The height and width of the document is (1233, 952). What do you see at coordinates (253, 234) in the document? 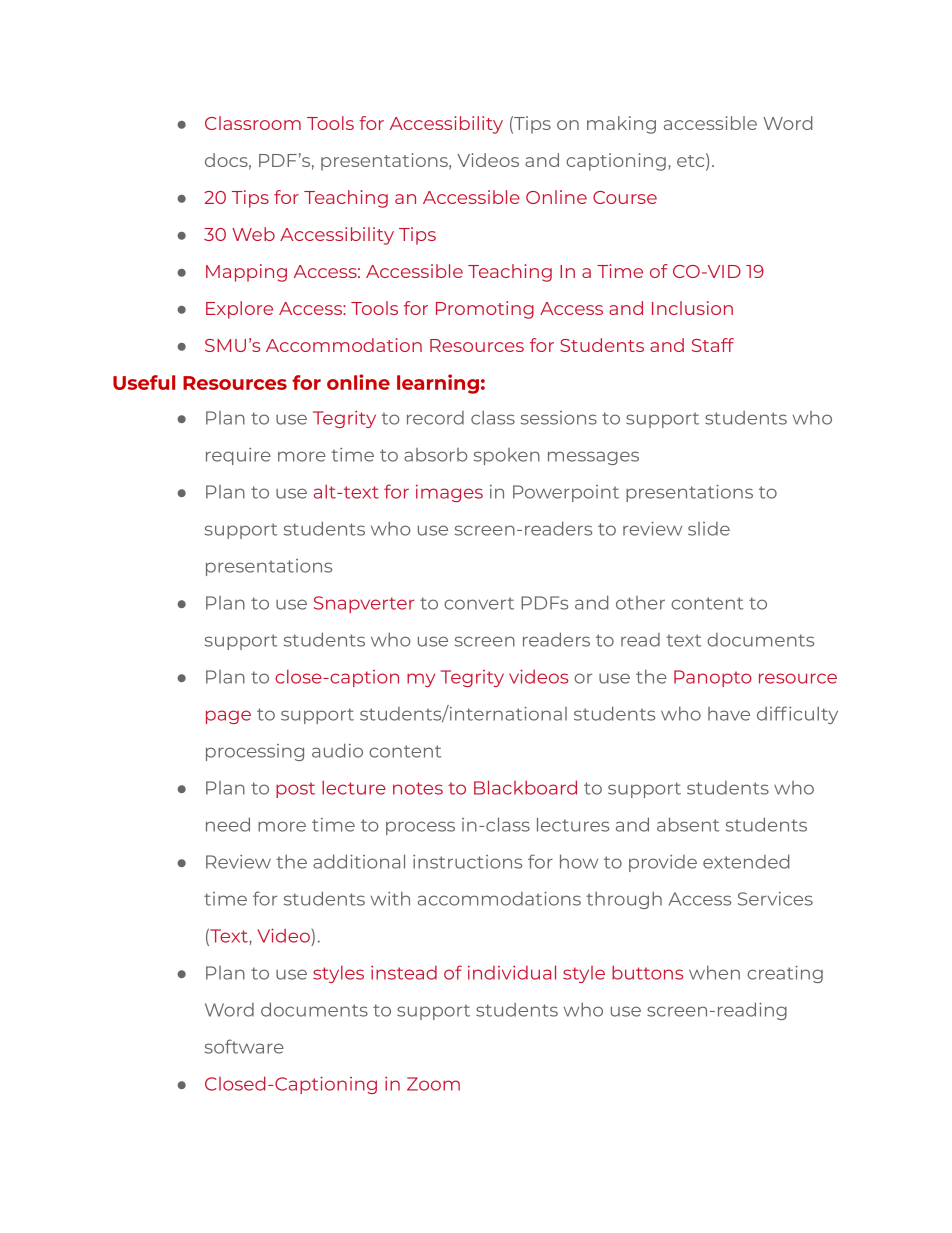
I see `Web` at bounding box center [253, 234].
